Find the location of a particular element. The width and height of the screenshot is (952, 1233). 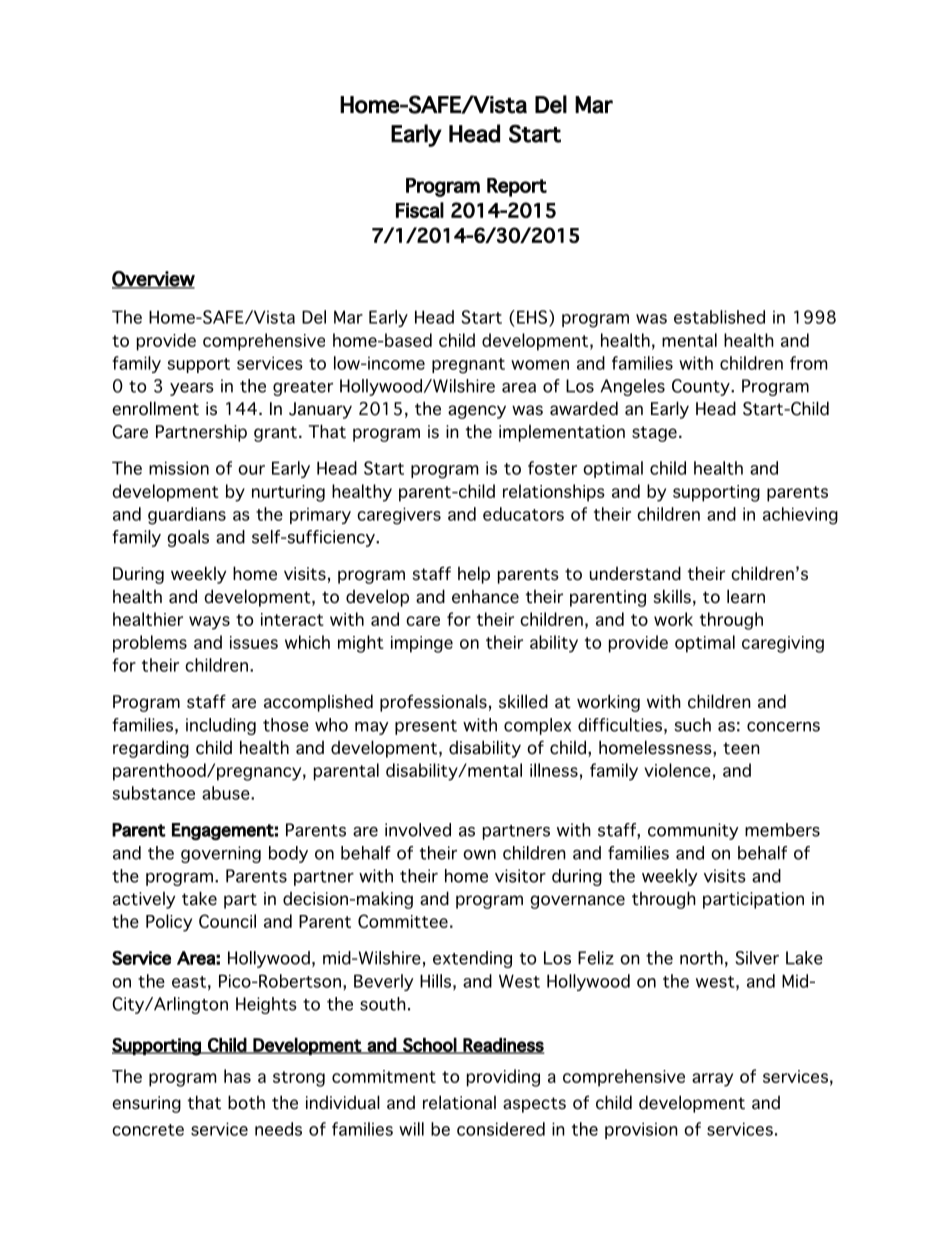

Fiscal is located at coordinates (420, 210).
